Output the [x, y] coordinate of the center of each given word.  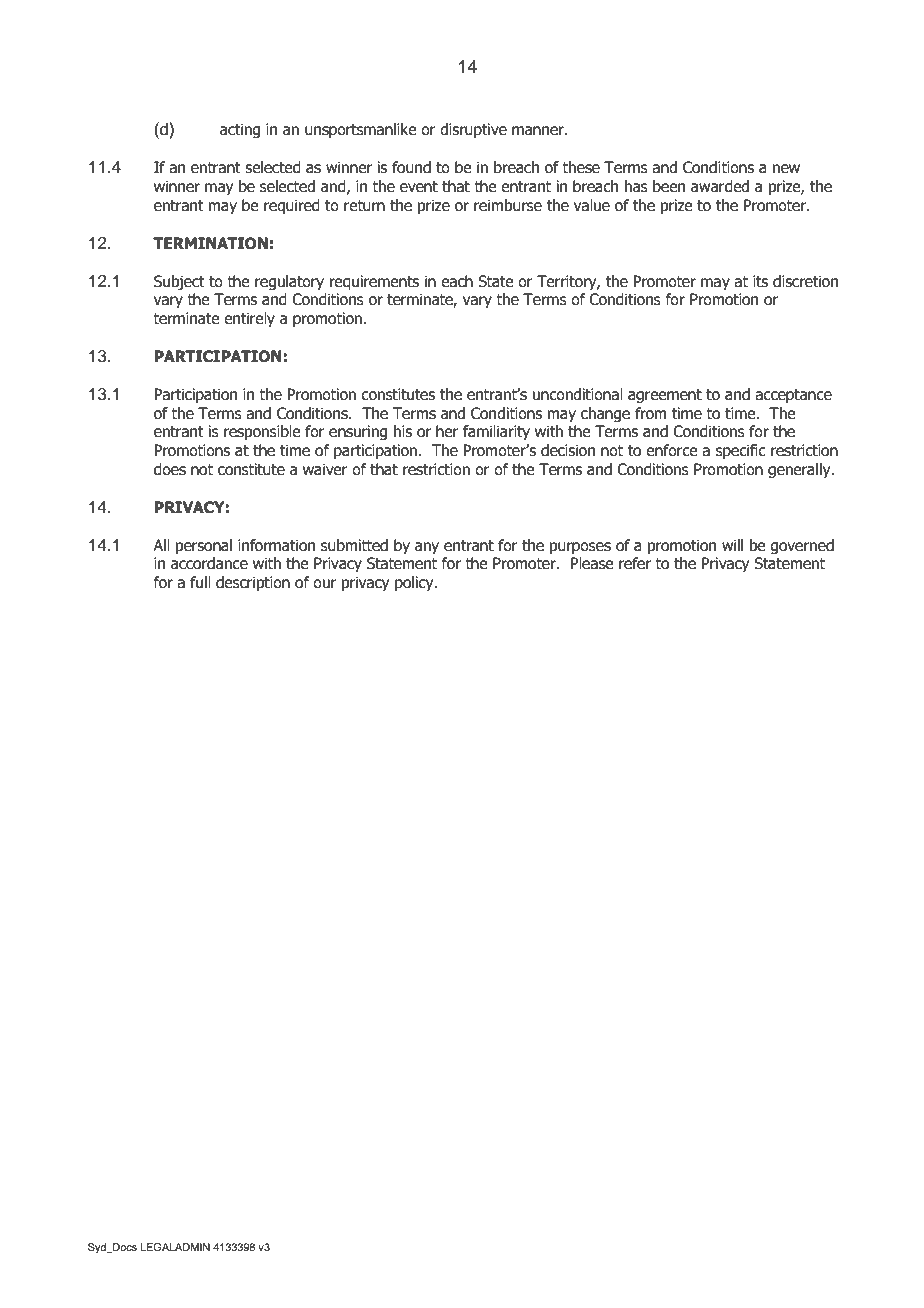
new [786, 169]
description [253, 583]
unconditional [578, 394]
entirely [249, 319]
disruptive [473, 130]
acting [240, 130]
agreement [665, 396]
